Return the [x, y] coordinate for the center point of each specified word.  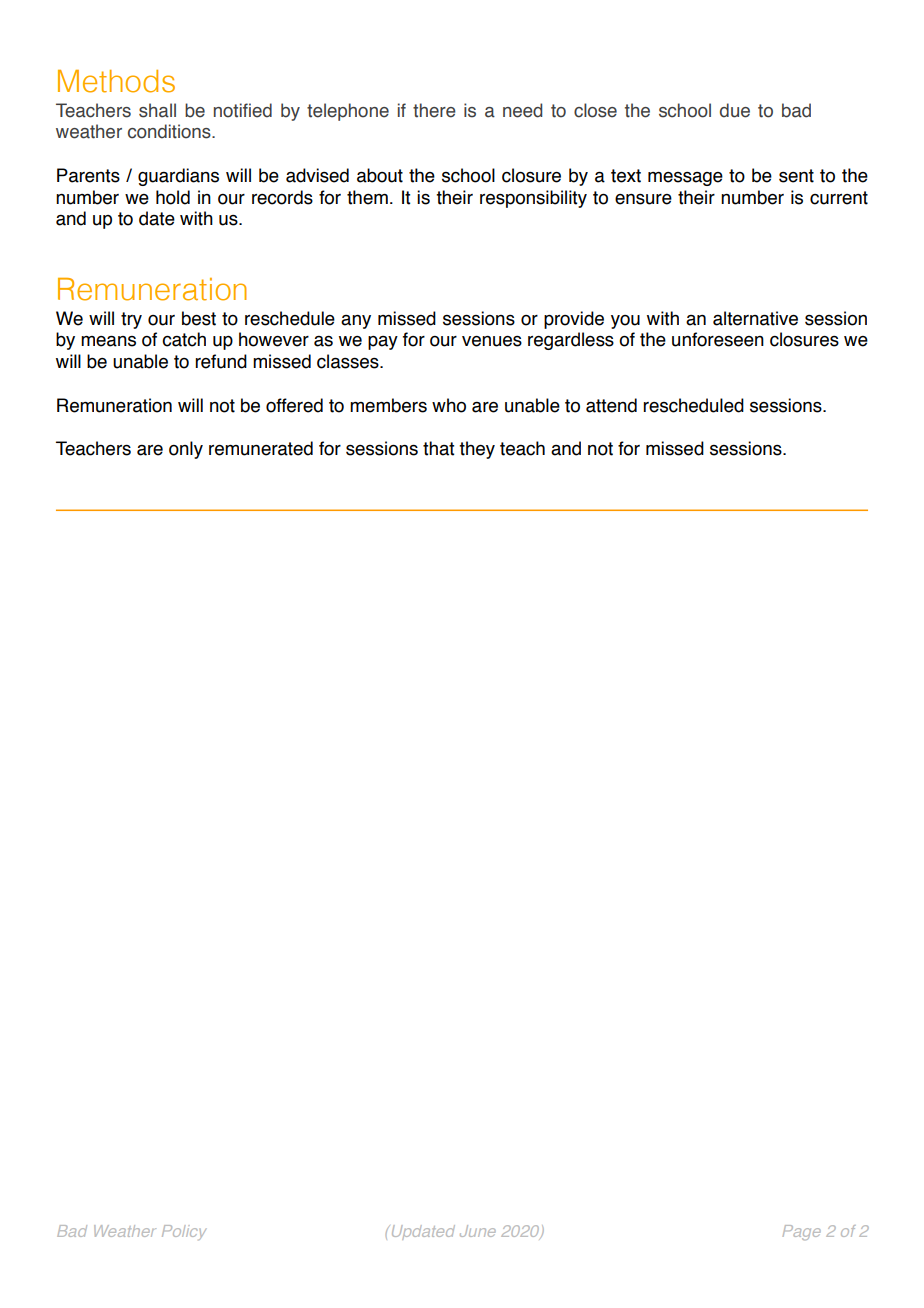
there [434, 110]
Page [802, 1232]
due [735, 110]
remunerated [261, 448]
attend [611, 405]
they [477, 450]
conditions [170, 131]
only [186, 450]
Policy [184, 1232]
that [438, 448]
